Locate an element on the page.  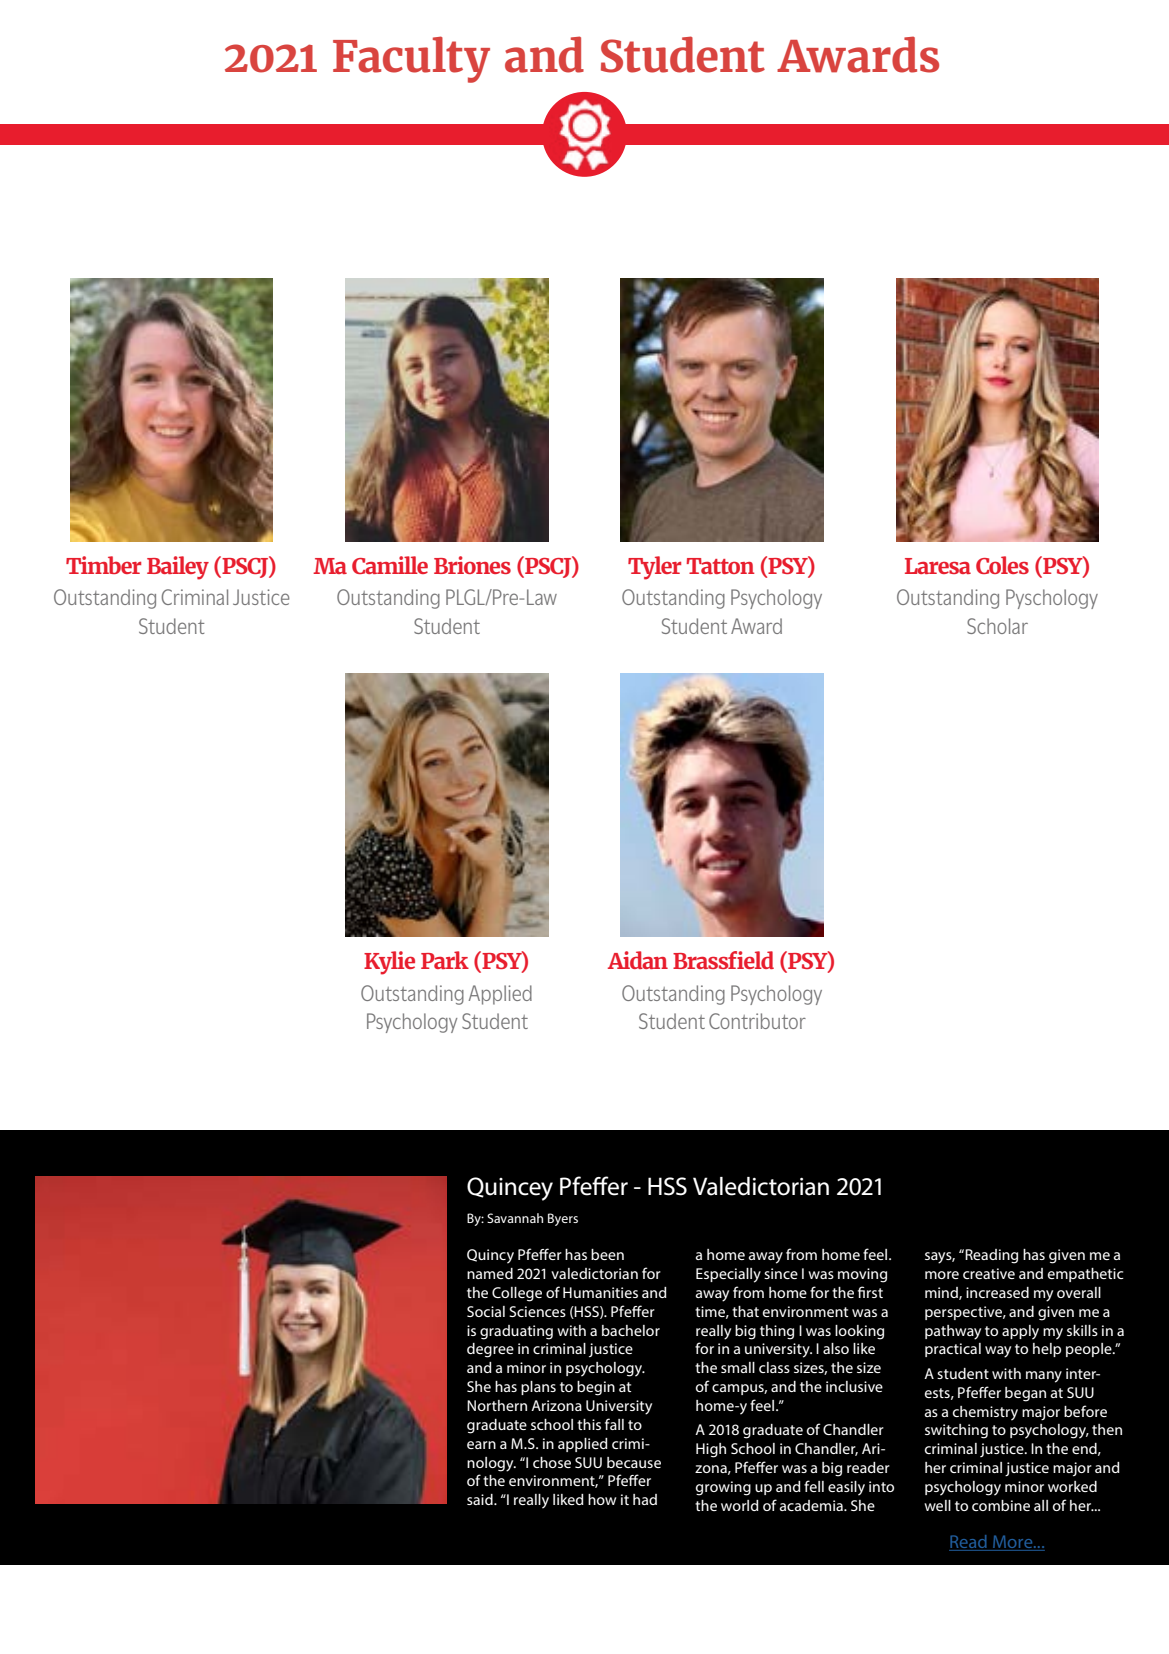
because is located at coordinates (634, 1462).
